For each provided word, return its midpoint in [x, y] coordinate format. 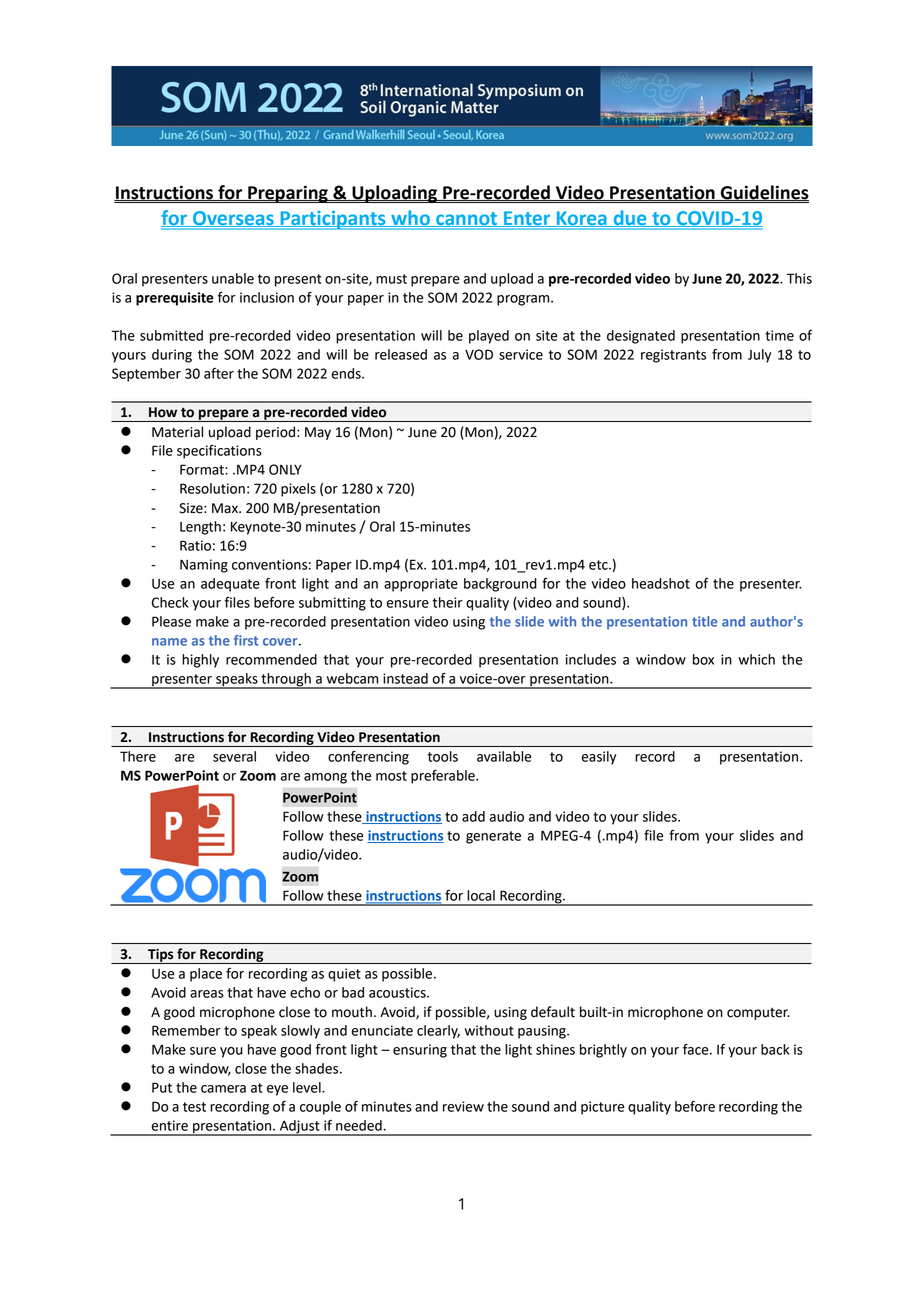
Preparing [288, 194]
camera [223, 1089]
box [703, 659]
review [463, 1106]
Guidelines [763, 193]
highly [200, 661]
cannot [467, 219]
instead [405, 678]
